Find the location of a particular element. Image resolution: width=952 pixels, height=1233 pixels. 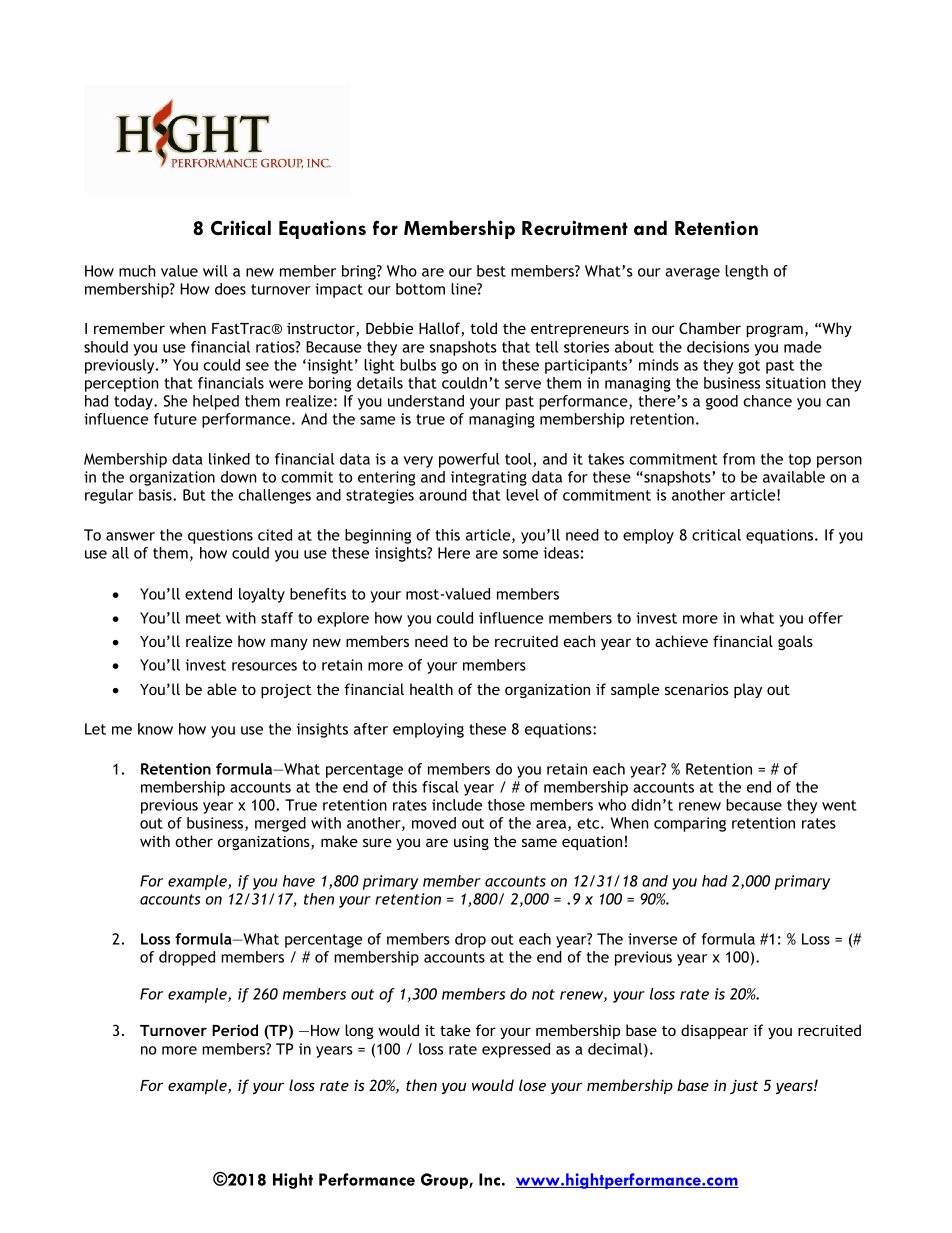

health is located at coordinates (431, 689).
